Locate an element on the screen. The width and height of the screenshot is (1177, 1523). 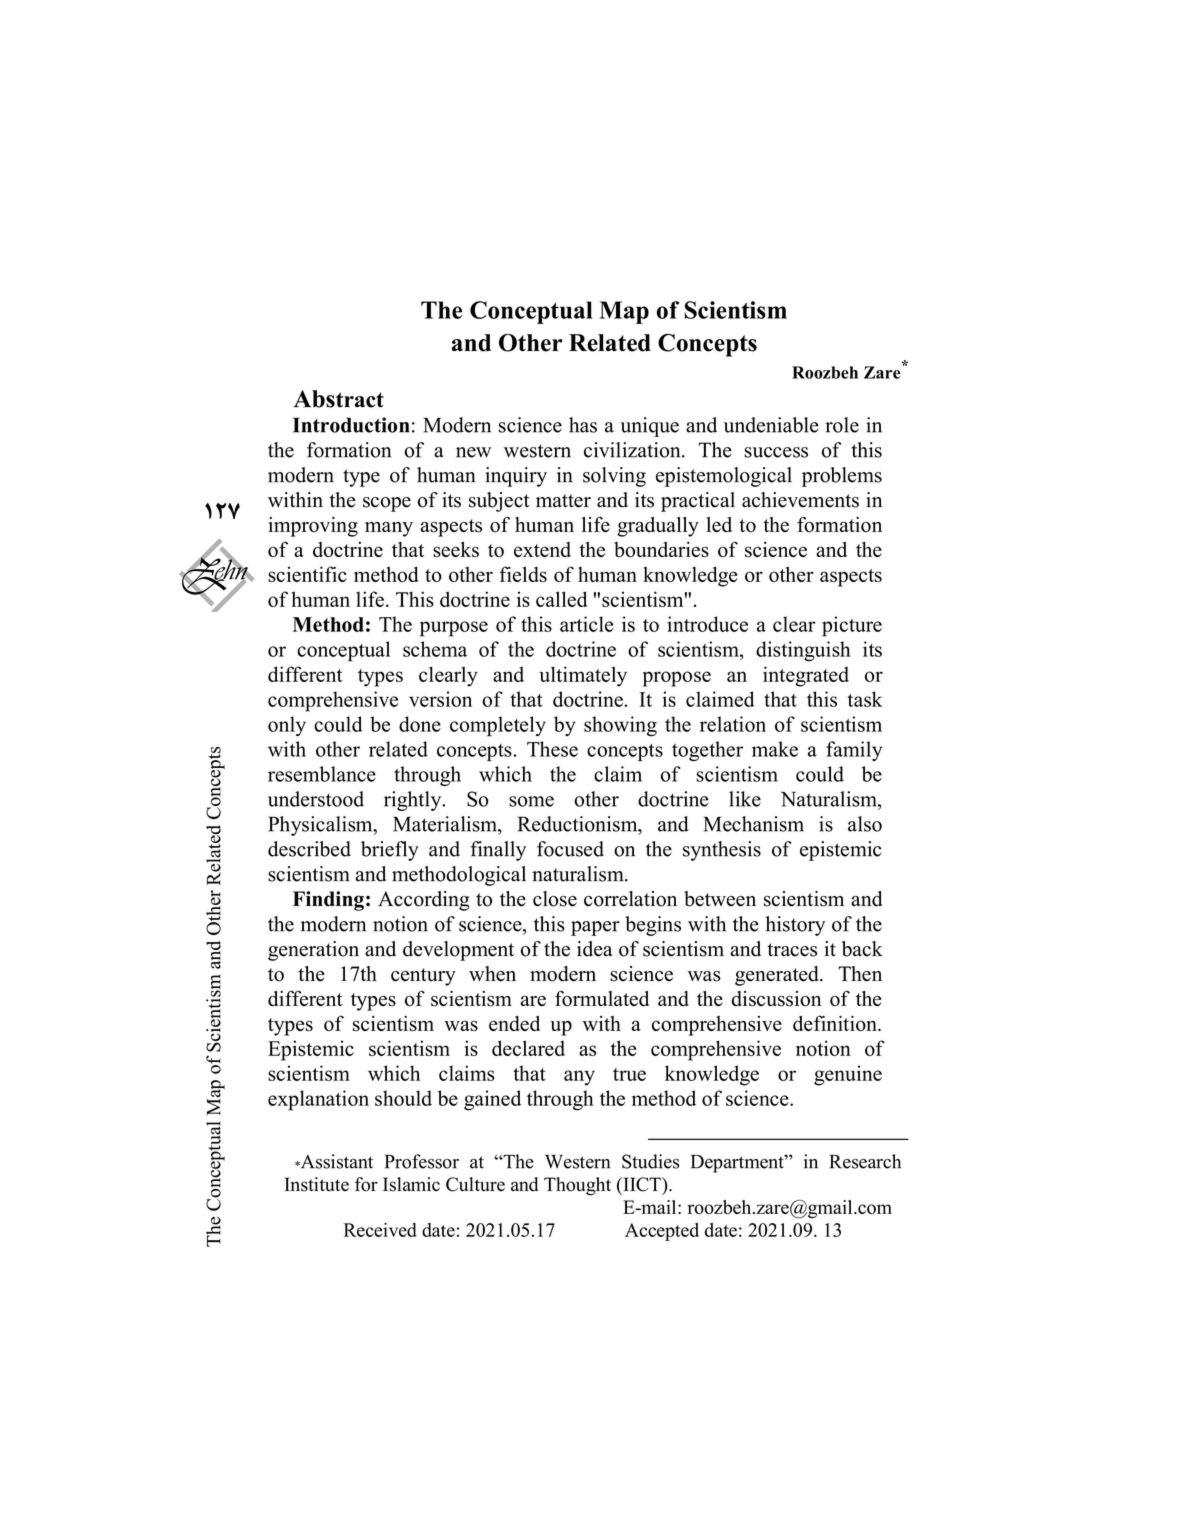
Introduction is located at coordinates (351, 425).
